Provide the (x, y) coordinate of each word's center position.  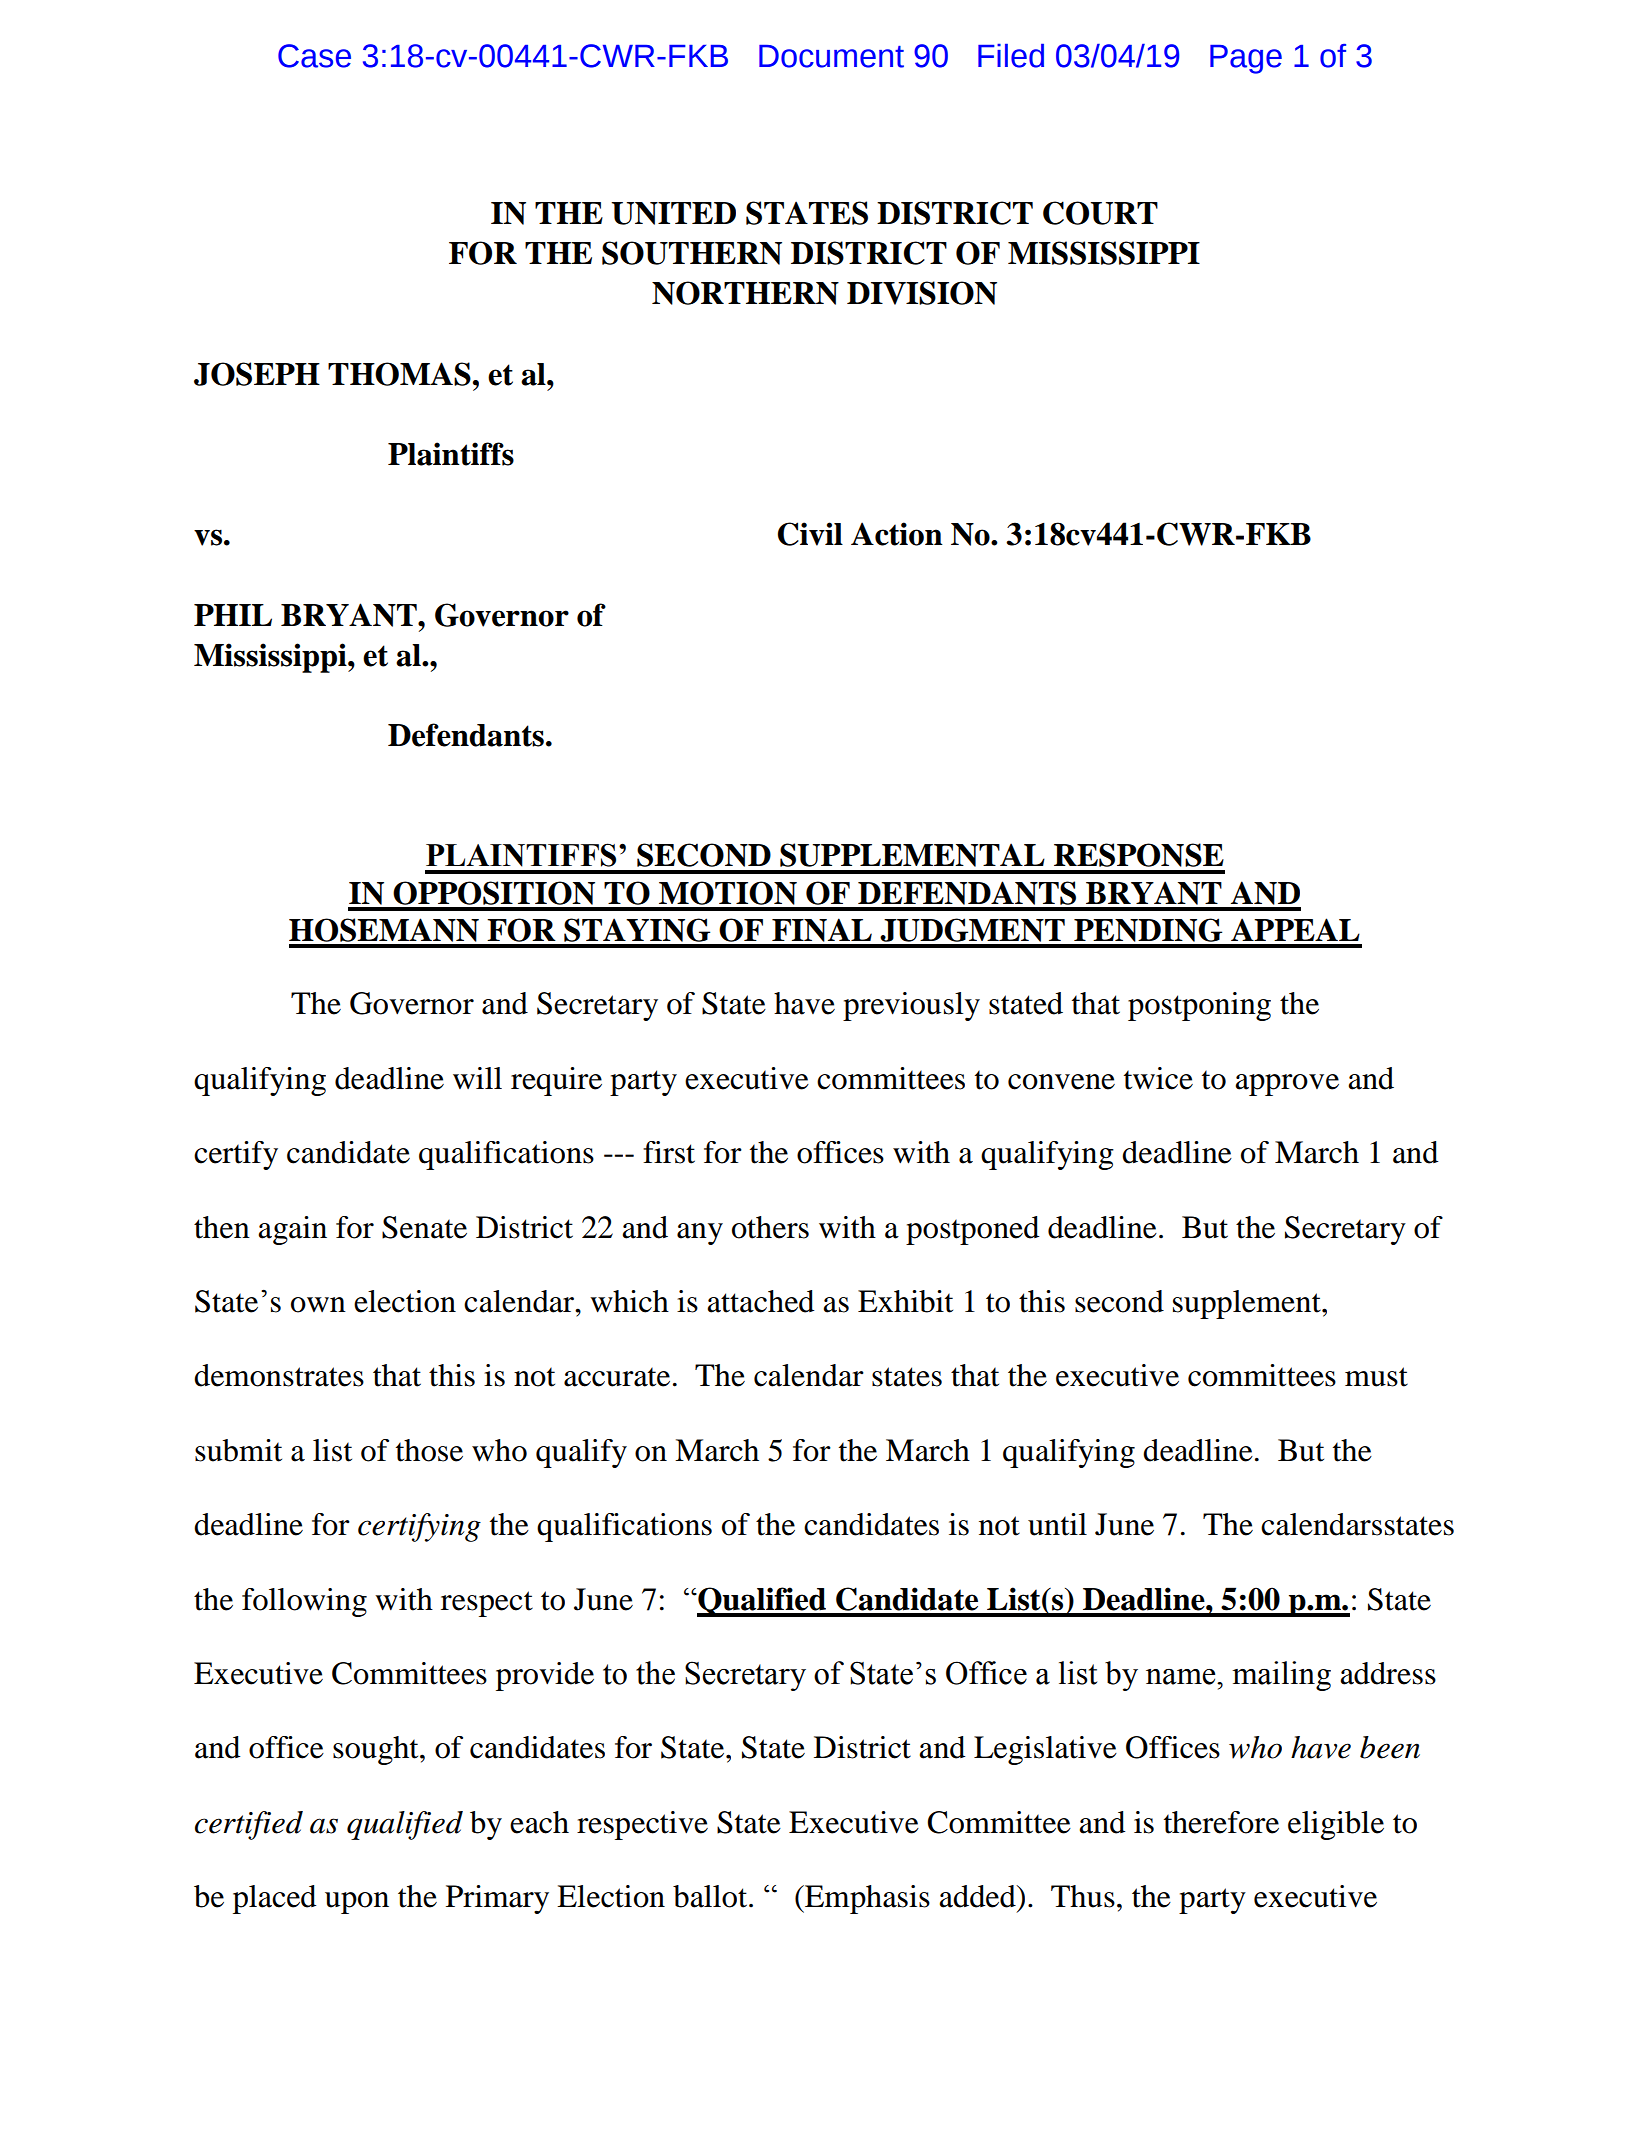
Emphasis (866, 1899)
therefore (1221, 1822)
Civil (810, 534)
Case (314, 56)
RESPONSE (1139, 855)
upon (357, 1903)
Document (831, 56)
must (1376, 1377)
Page (1246, 59)
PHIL (233, 615)
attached (760, 1301)
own (318, 1305)
